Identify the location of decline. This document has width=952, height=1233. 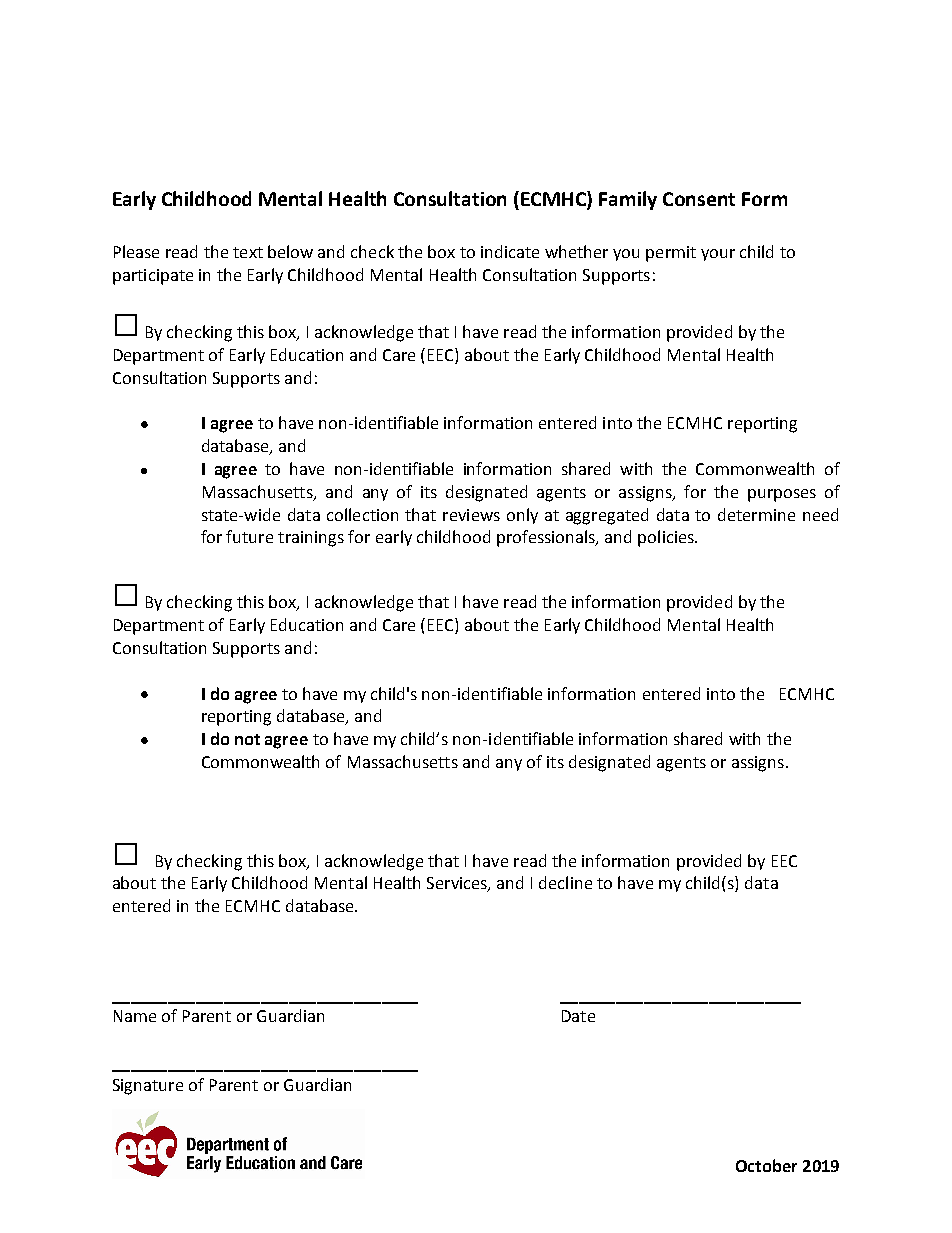
(565, 882).
